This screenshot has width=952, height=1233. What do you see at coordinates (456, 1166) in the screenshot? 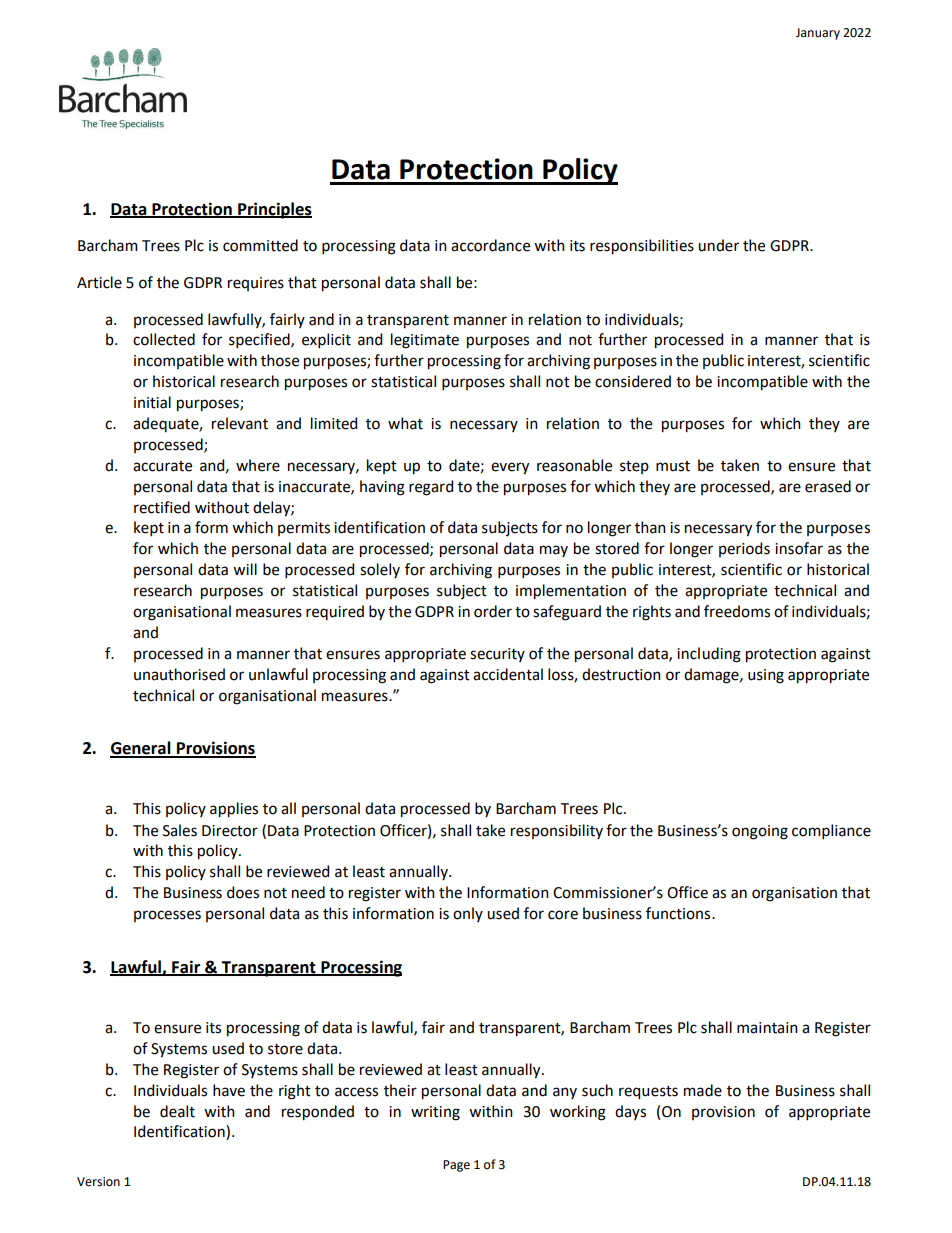
I see `Page` at bounding box center [456, 1166].
